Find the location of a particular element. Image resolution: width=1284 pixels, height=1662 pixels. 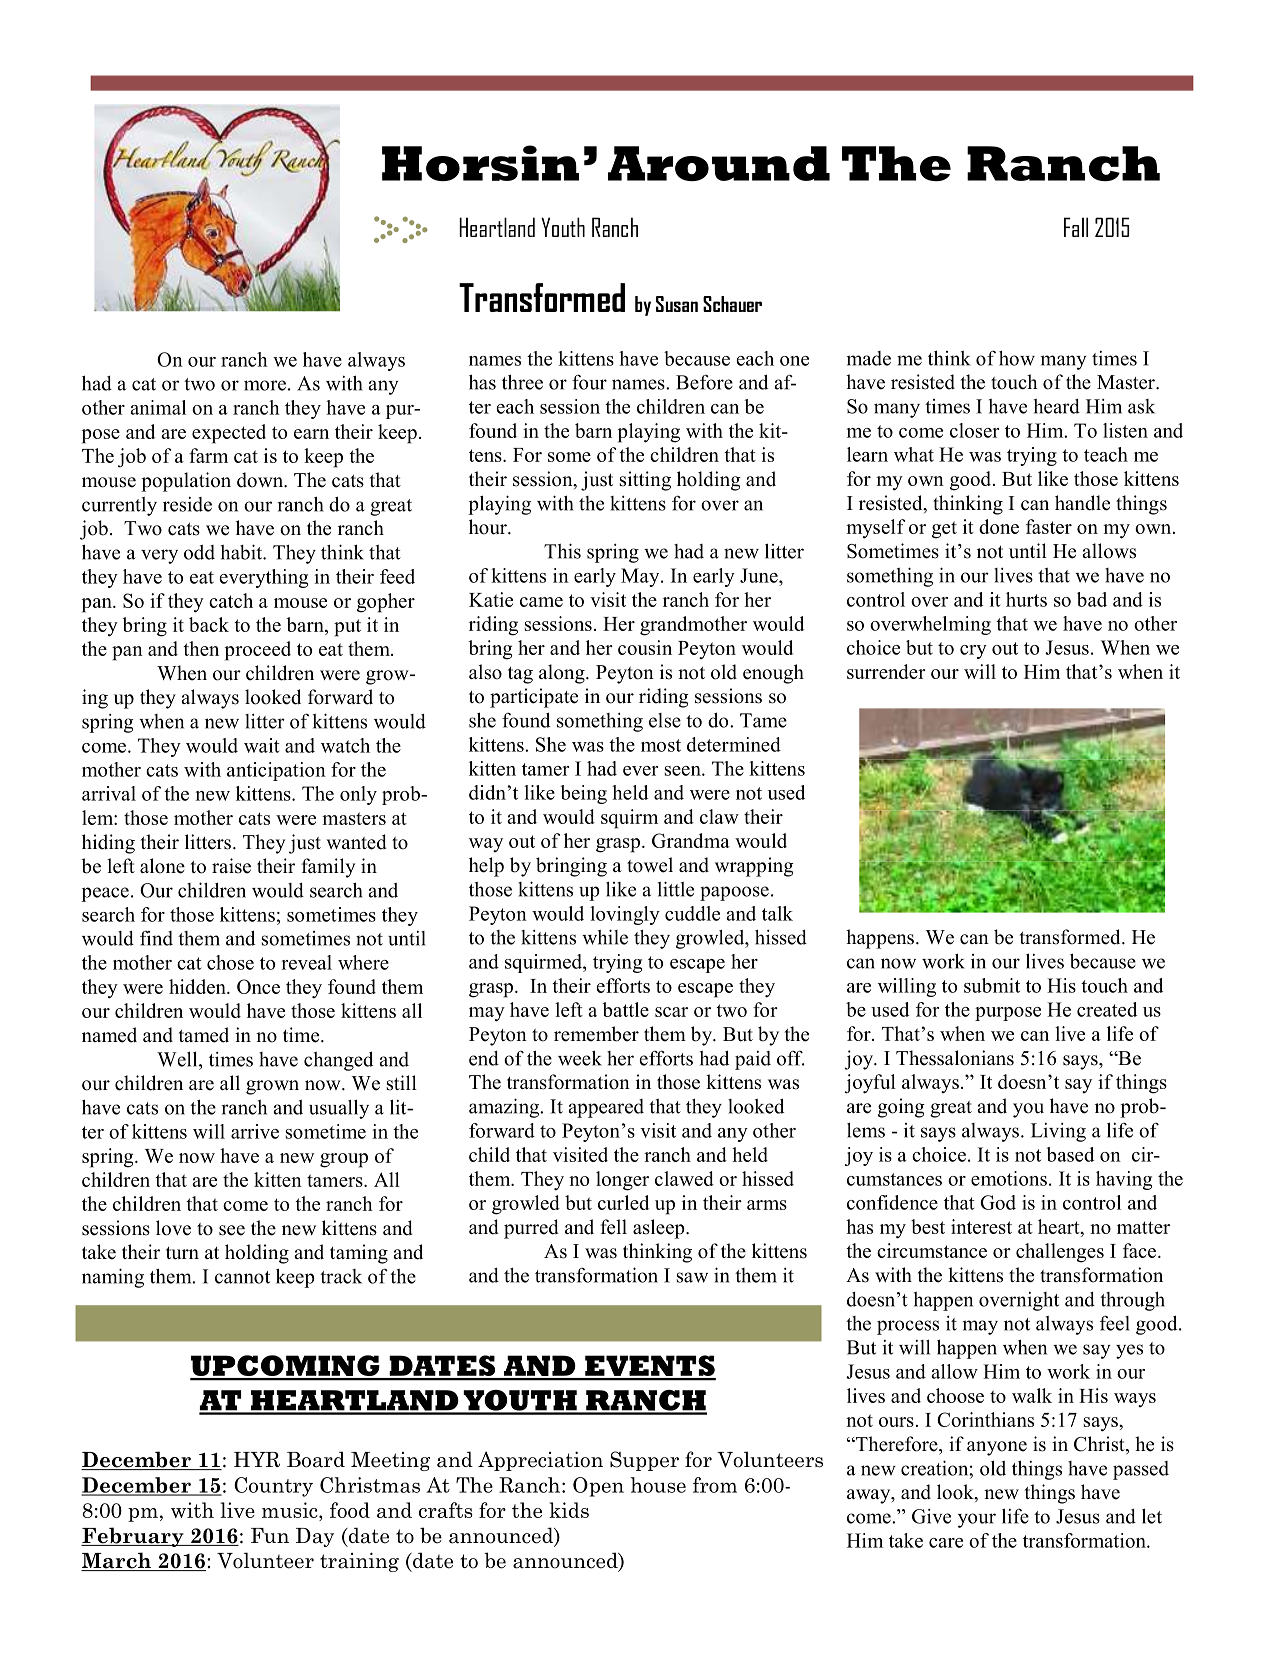

appeared is located at coordinates (606, 1108).
